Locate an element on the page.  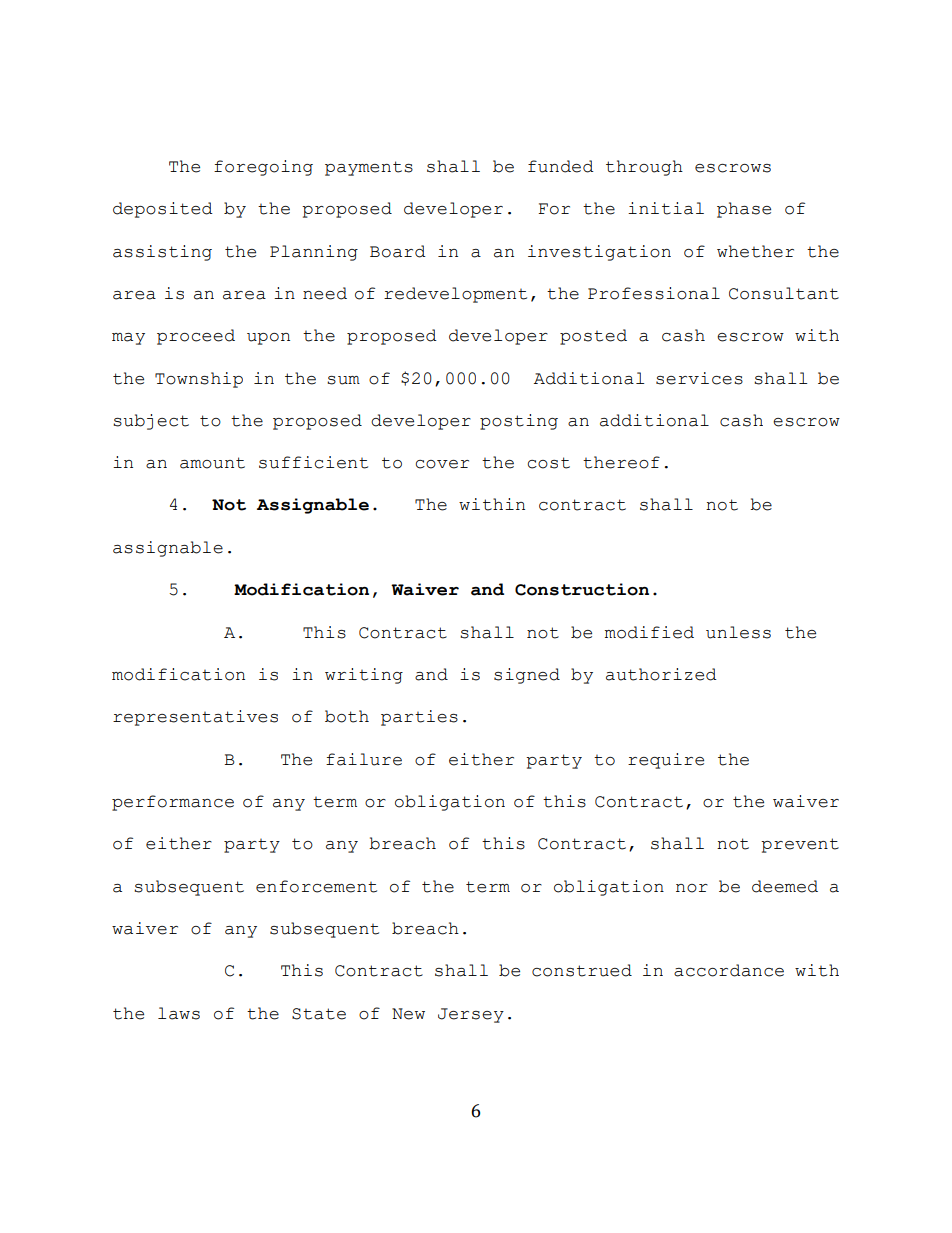
require is located at coordinates (666, 761).
